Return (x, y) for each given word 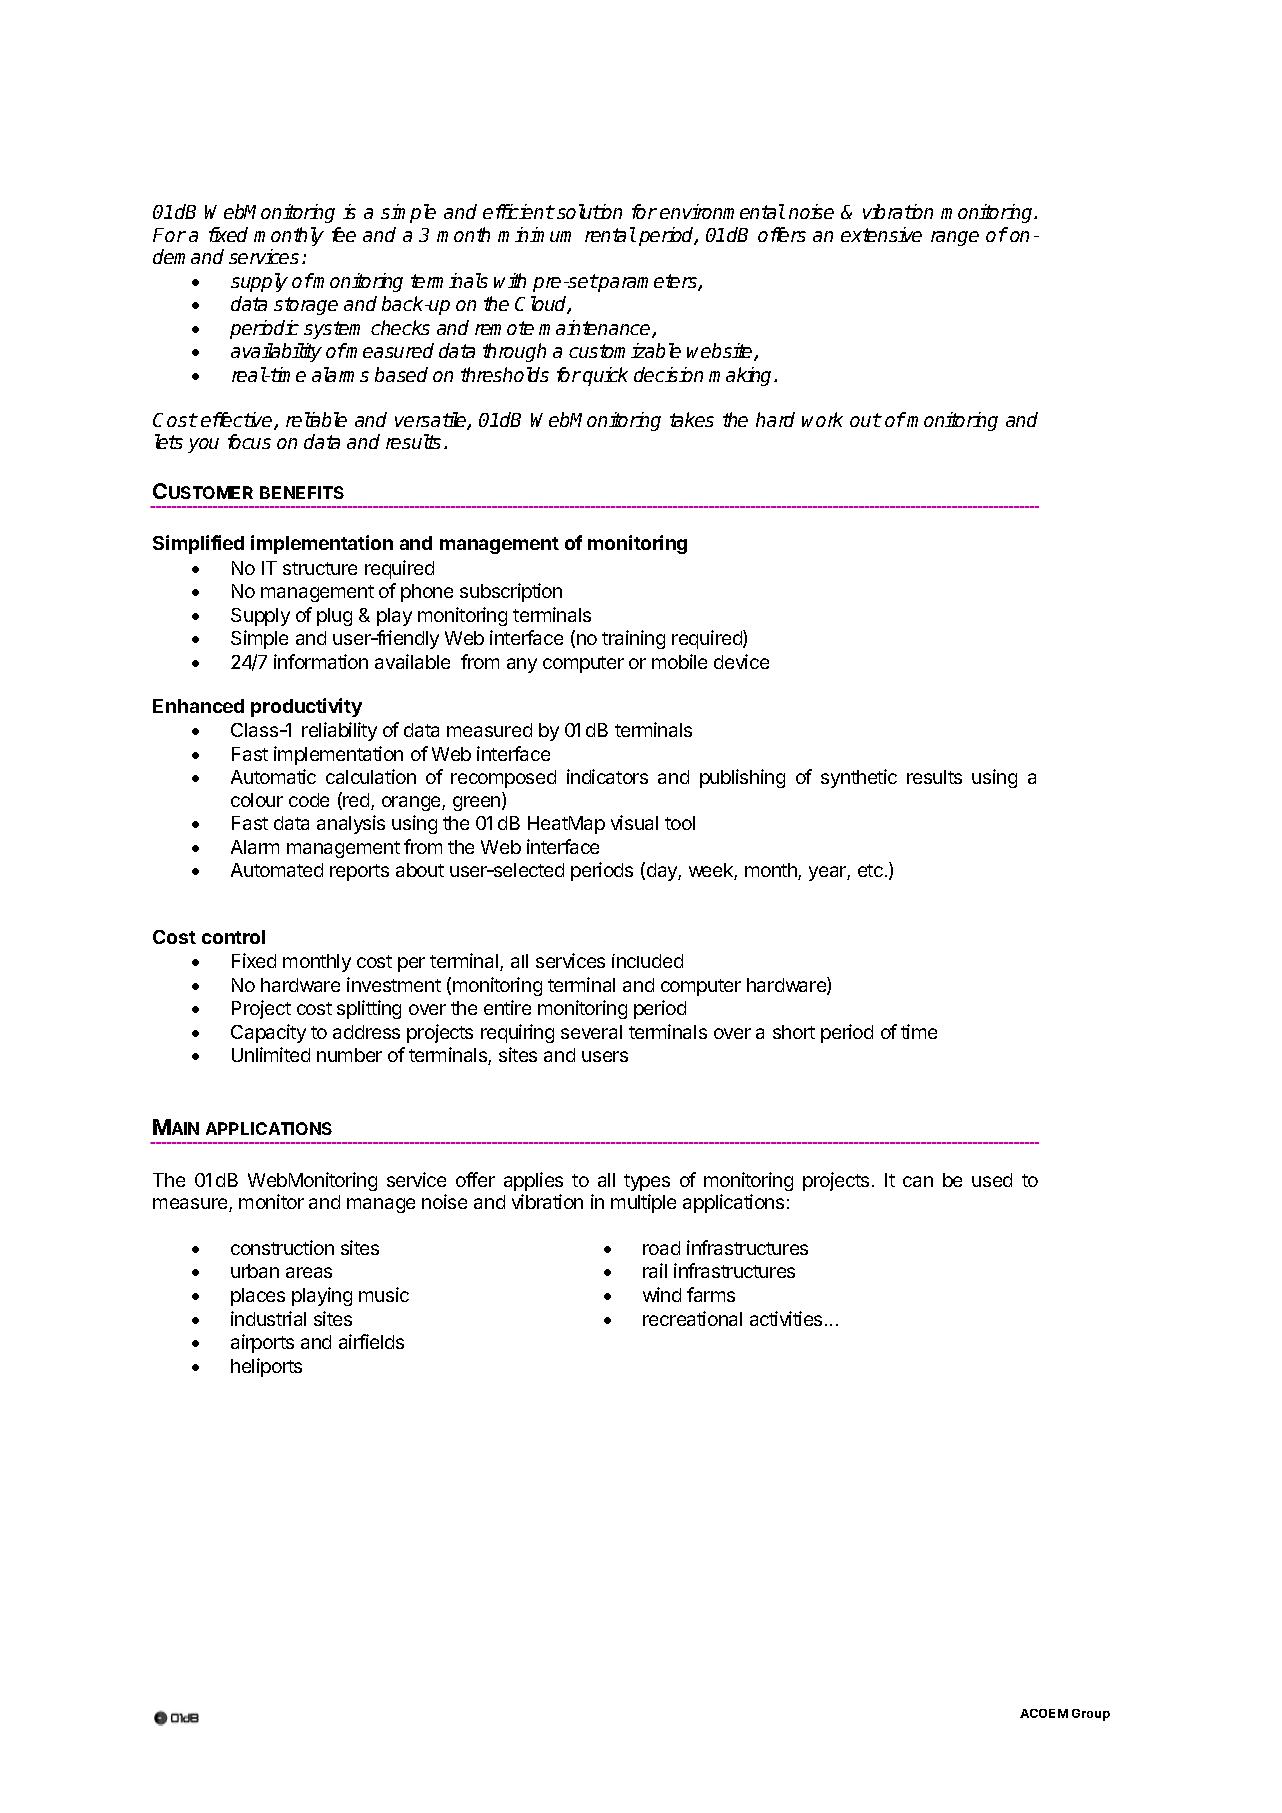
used (992, 1180)
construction (282, 1247)
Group (1091, 1715)
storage (306, 306)
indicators (607, 776)
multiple (643, 1203)
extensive (881, 234)
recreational (692, 1318)
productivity (306, 707)
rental (610, 234)
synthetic (859, 778)
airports (262, 1343)
